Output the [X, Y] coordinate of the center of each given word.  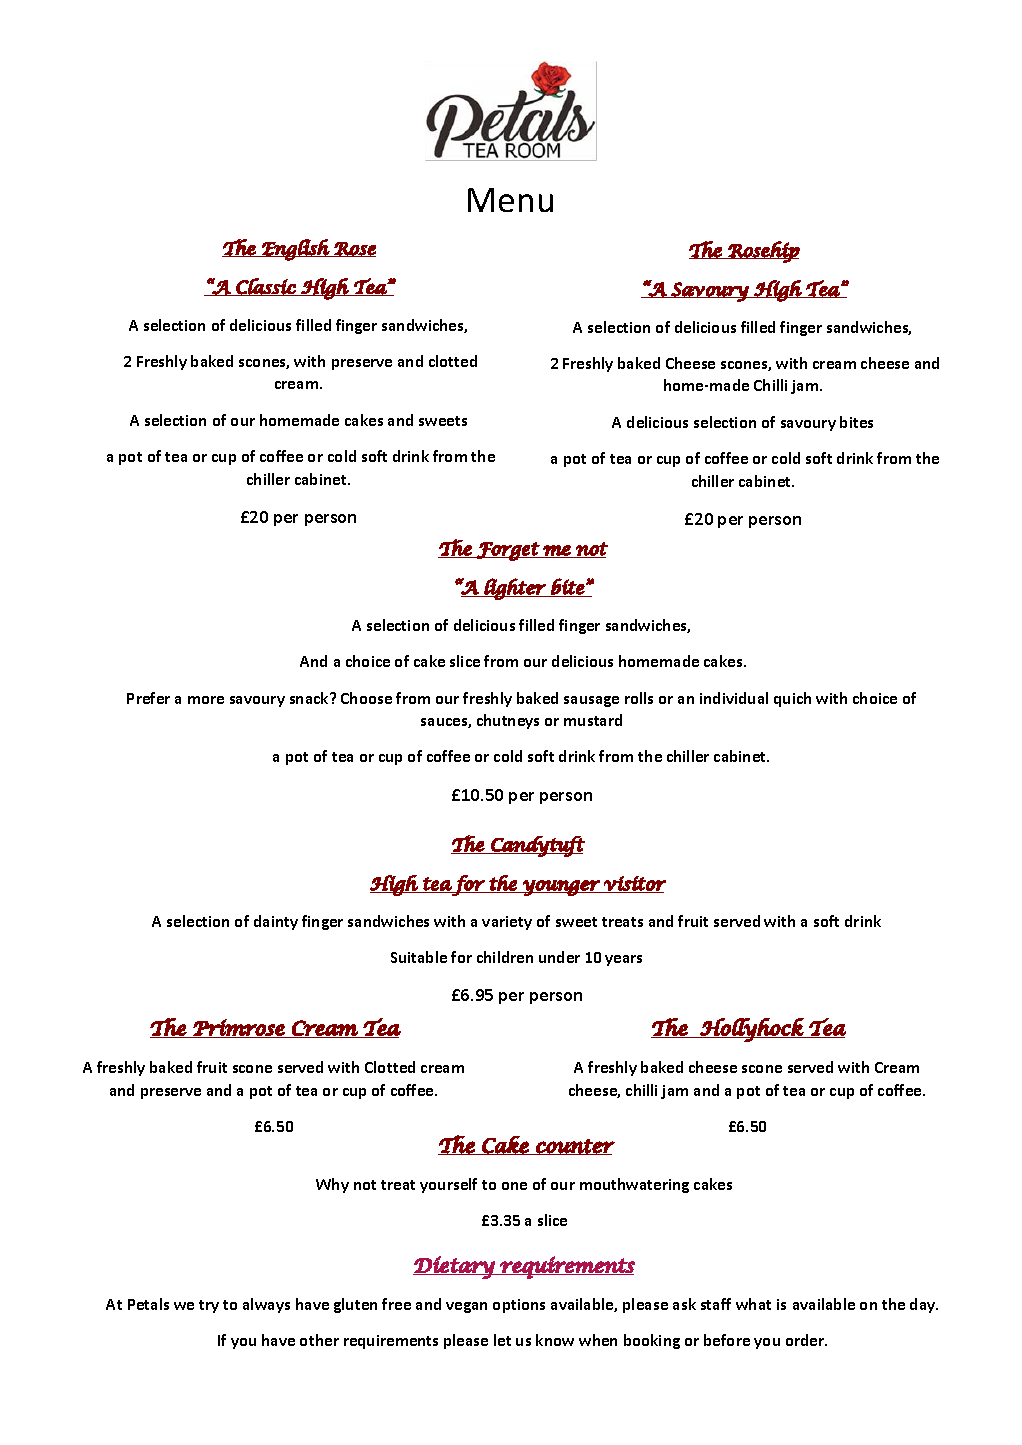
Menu [510, 200]
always [266, 1305]
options [519, 1306]
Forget [508, 551]
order [806, 1340]
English [295, 250]
